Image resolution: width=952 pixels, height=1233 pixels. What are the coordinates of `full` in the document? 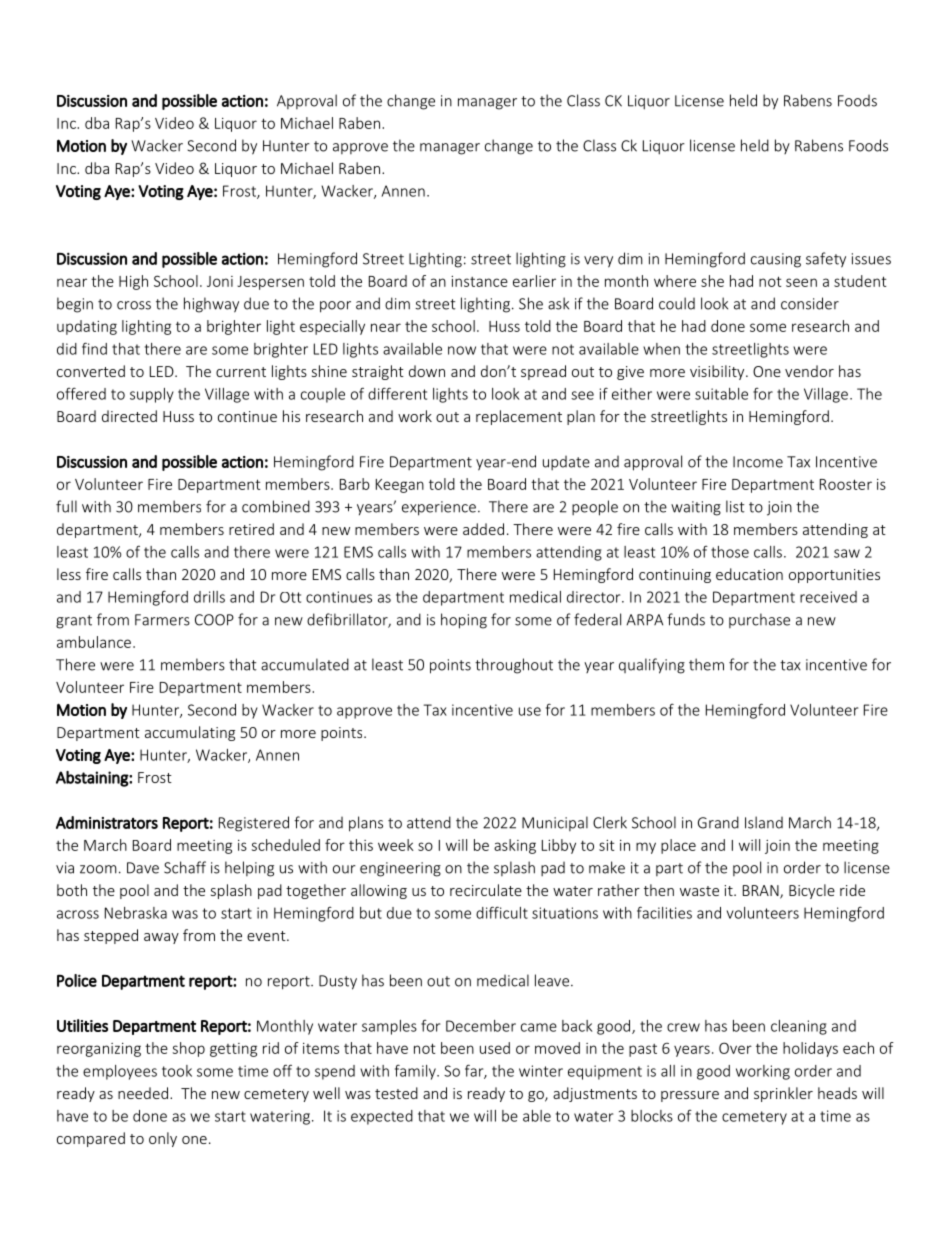 It's located at (66, 506).
